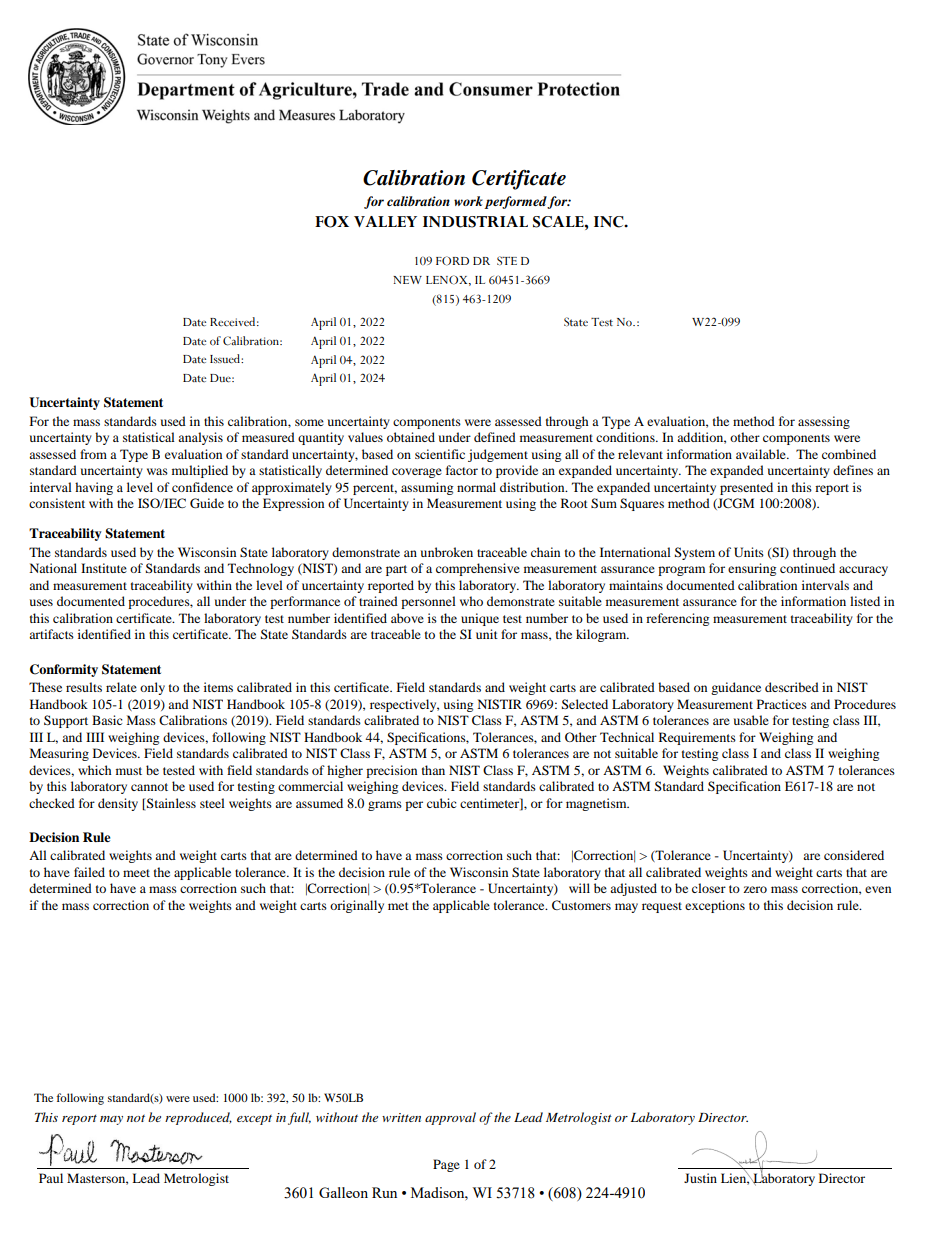  I want to click on only, so click(152, 688).
